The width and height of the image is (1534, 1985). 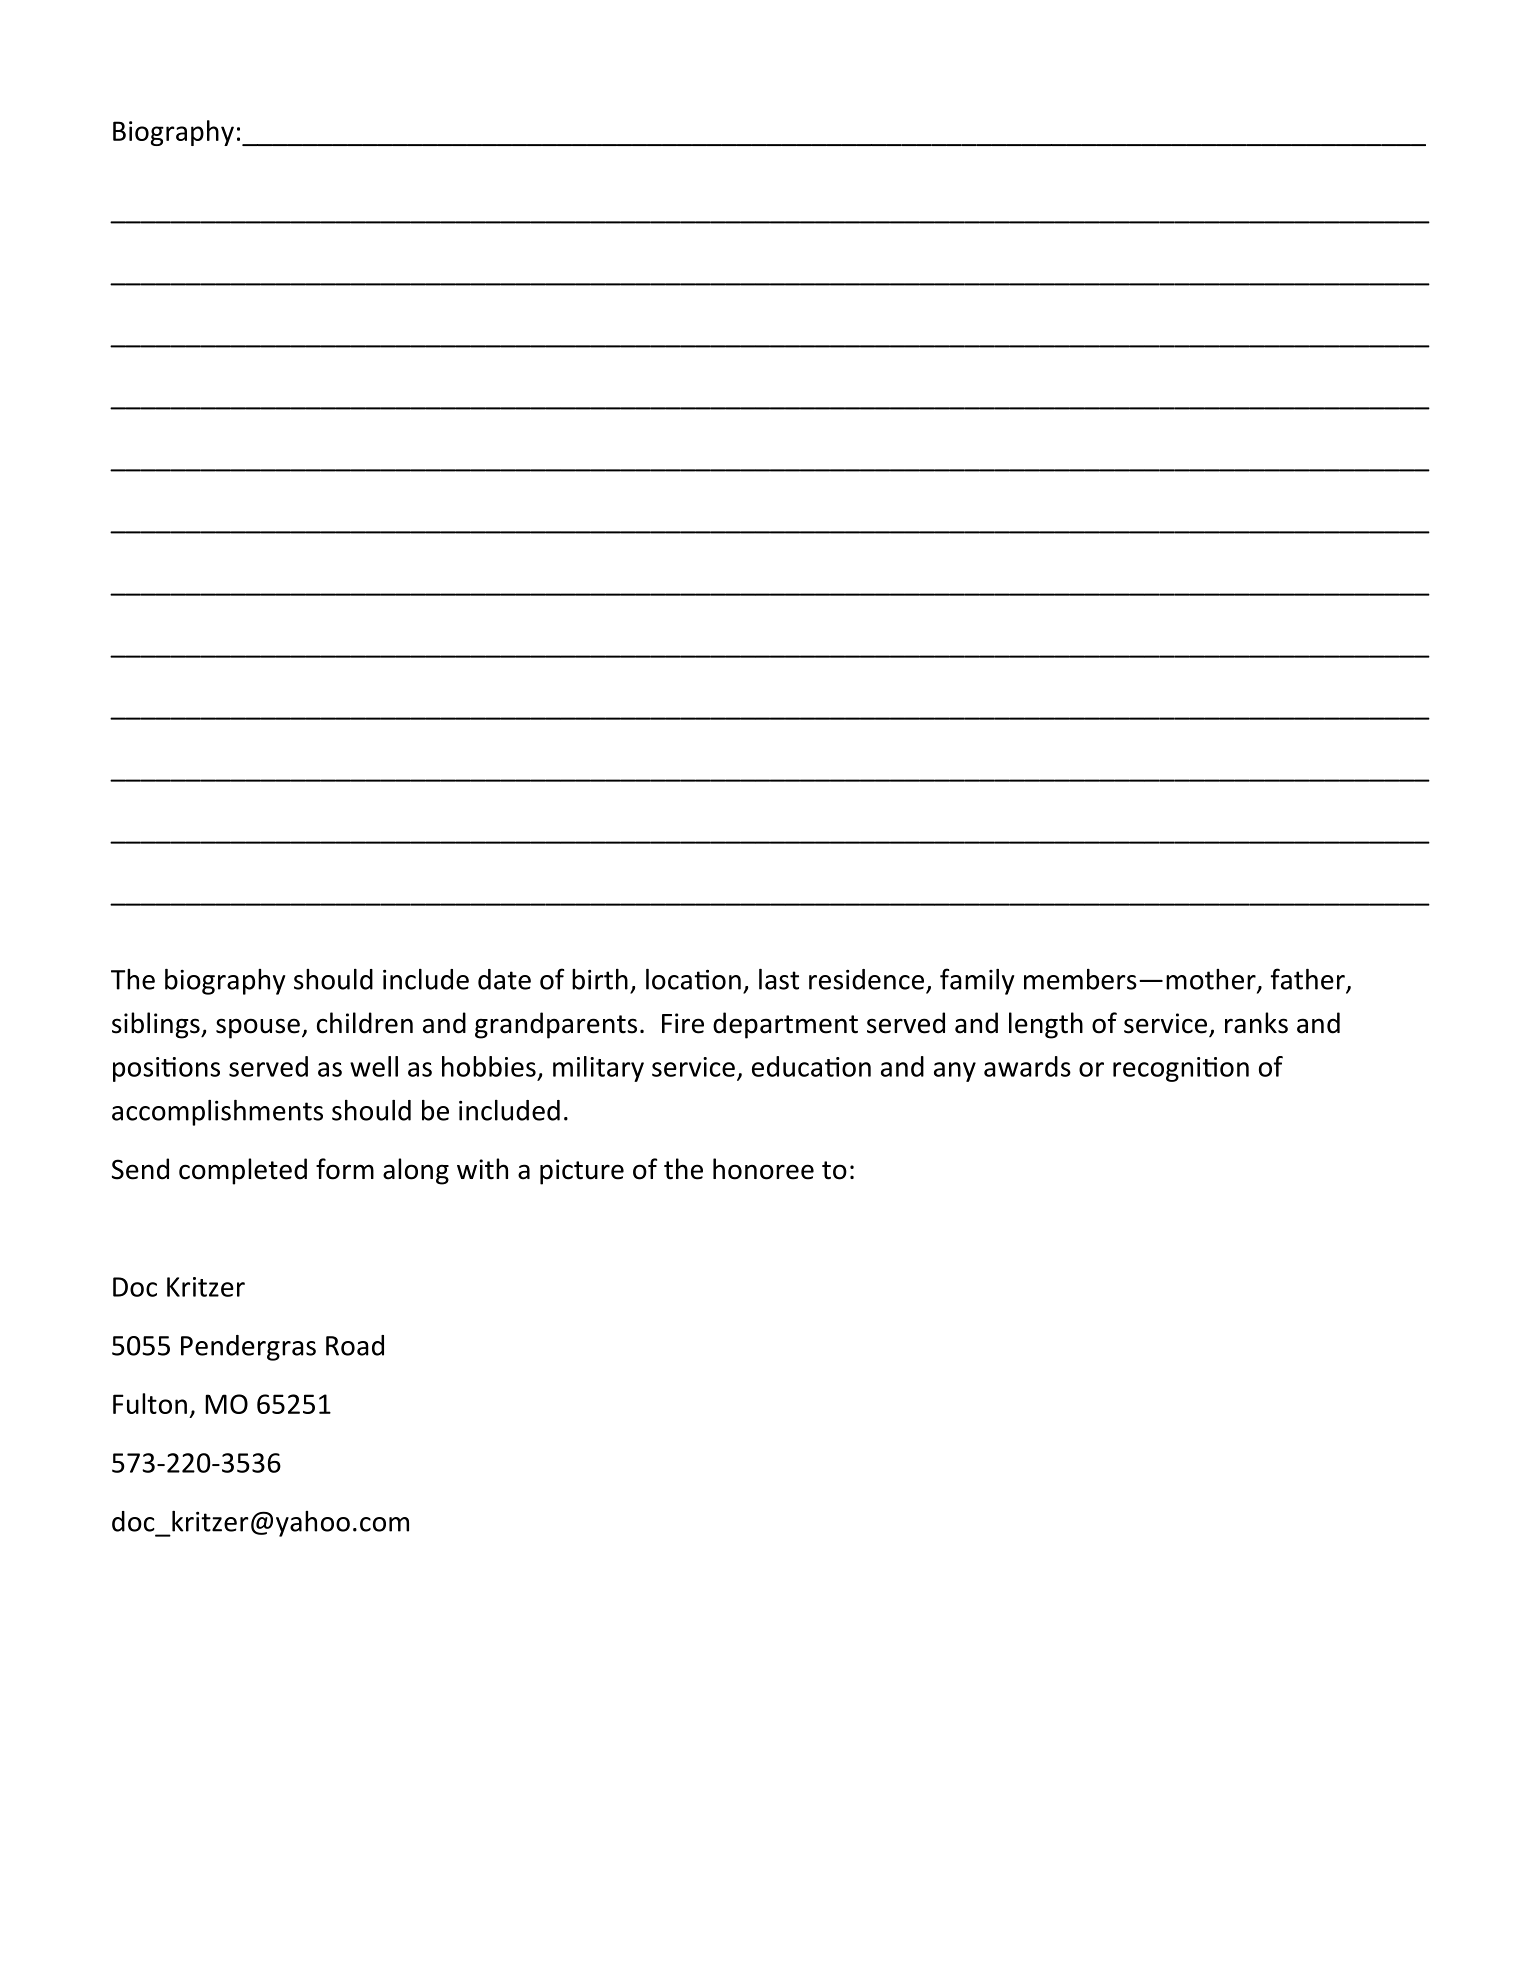 I want to click on awards, so click(x=1027, y=1066).
